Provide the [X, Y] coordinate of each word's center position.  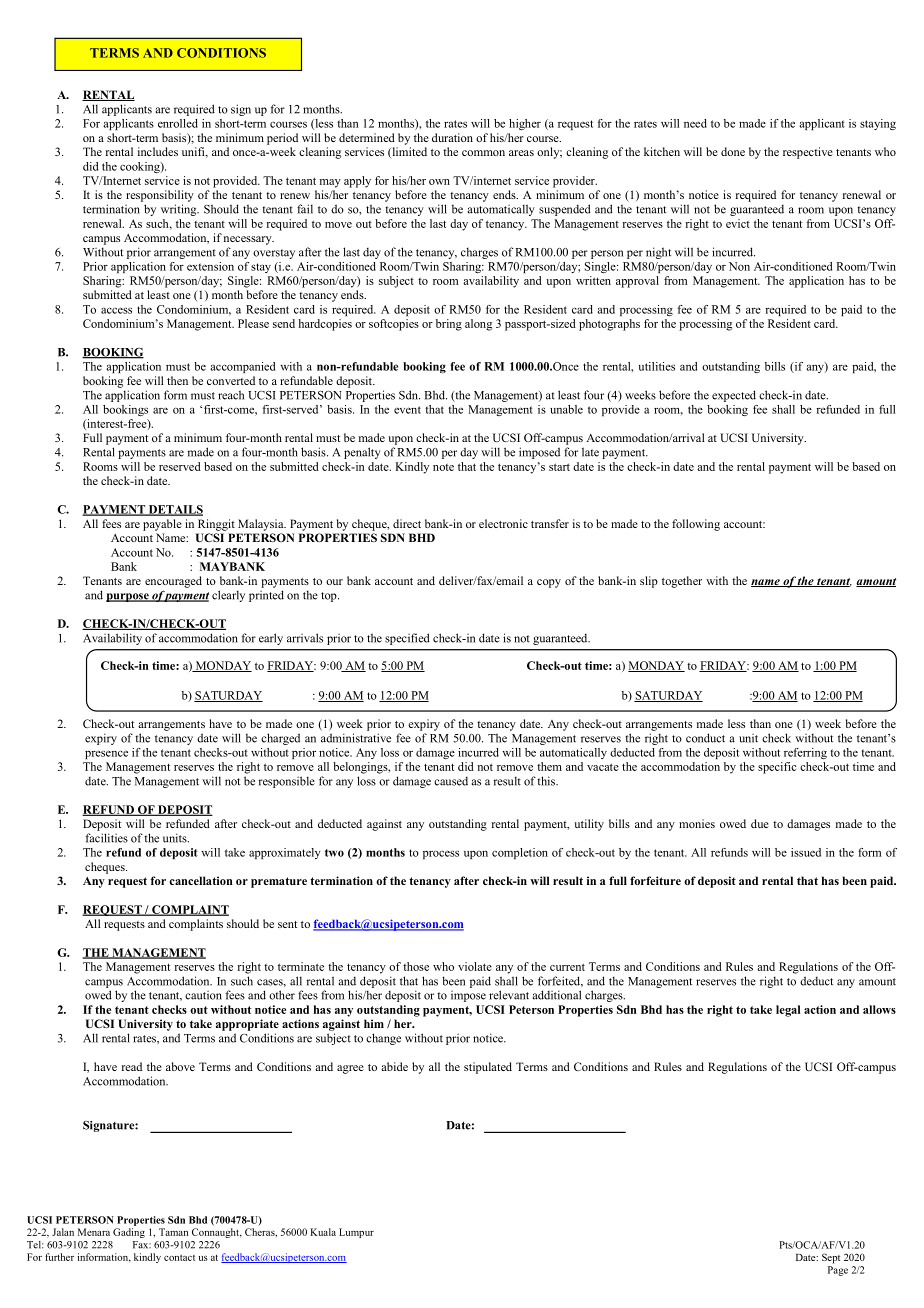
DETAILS [174, 510]
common [483, 153]
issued [806, 852]
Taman [173, 1232]
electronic [503, 523]
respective [808, 153]
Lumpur [356, 1233]
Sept [831, 1258]
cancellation [201, 880]
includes [158, 151]
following [696, 525]
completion [520, 853]
